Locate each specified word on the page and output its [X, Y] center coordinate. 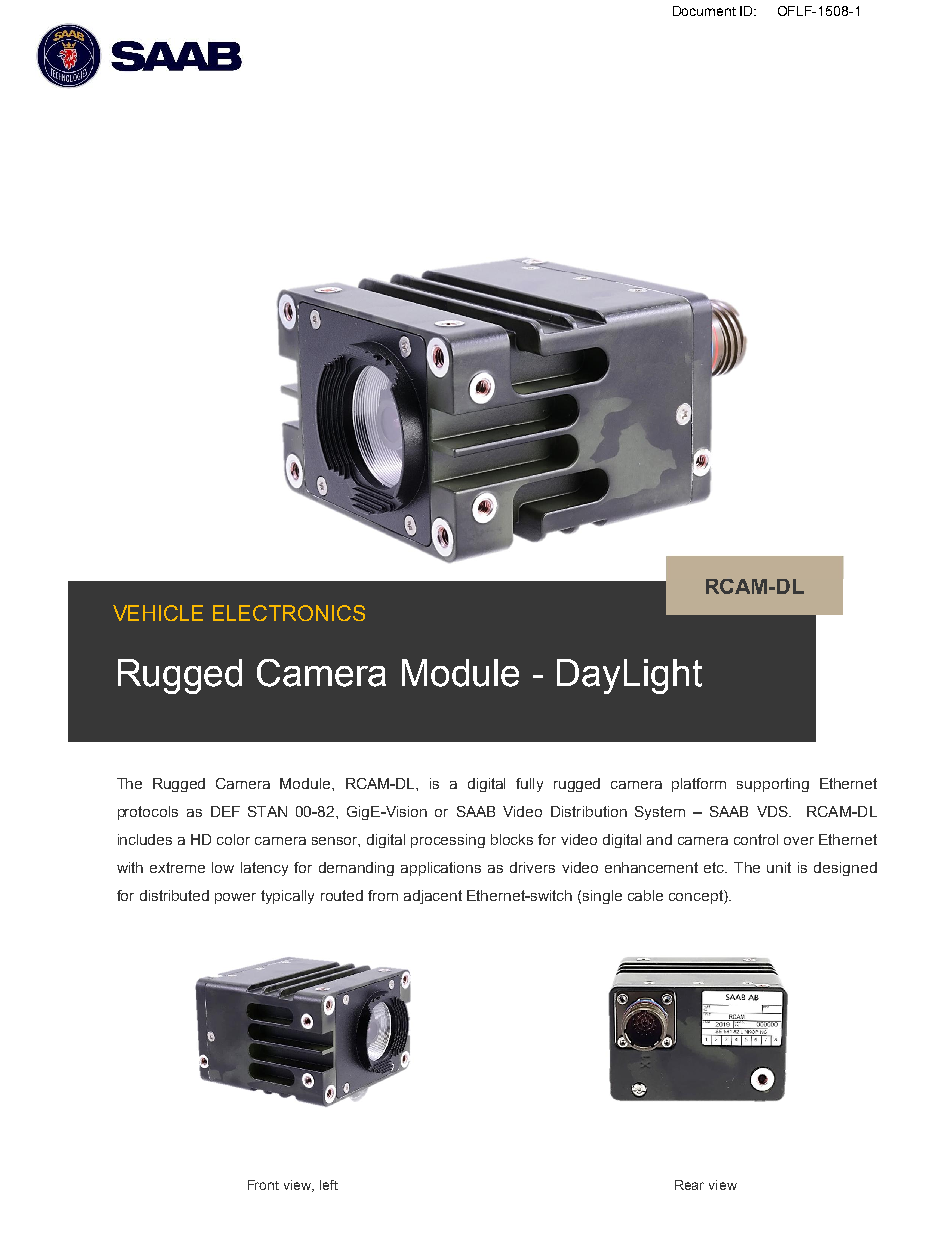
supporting [773, 785]
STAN [267, 811]
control [756, 839]
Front [263, 1185]
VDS [773, 811]
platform [699, 785]
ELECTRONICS [289, 613]
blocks [512, 839]
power [235, 898]
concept [697, 897]
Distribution [589, 811]
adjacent [433, 897]
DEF [225, 811]
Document [704, 11]
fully [529, 785]
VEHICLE [158, 613]
